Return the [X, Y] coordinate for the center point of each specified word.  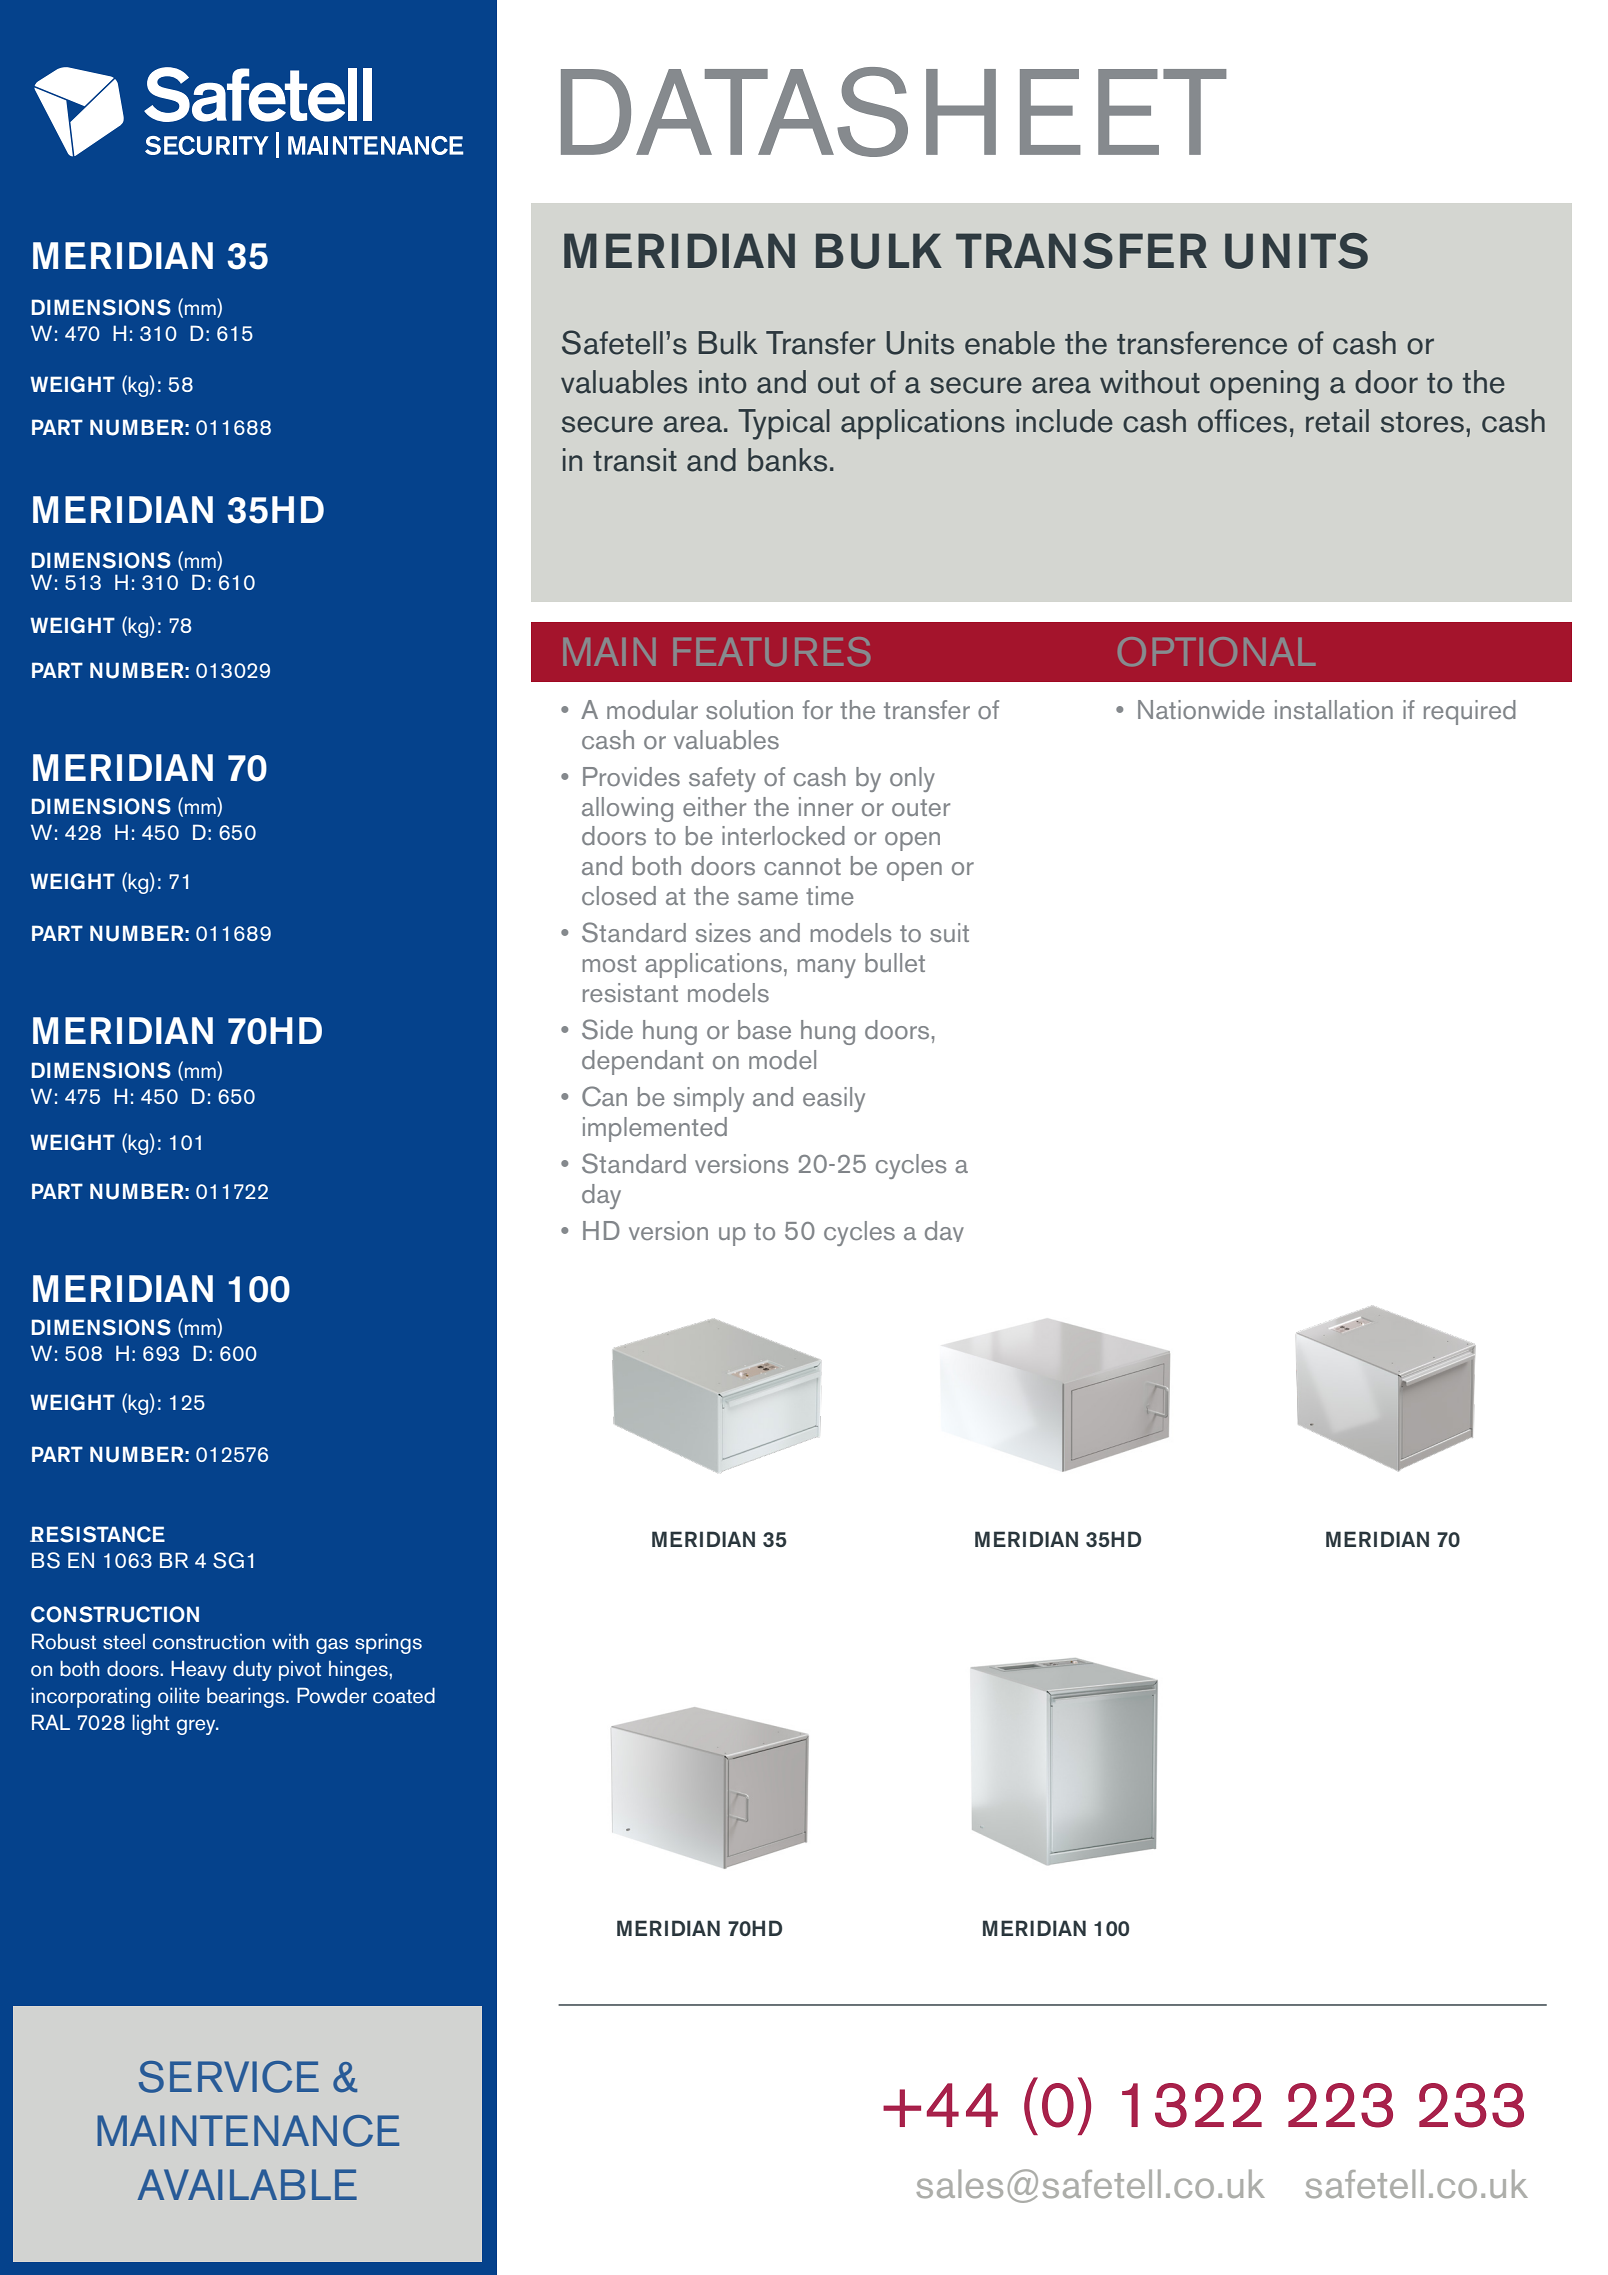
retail [1337, 421]
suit [949, 932]
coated [404, 1695]
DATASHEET [894, 112]
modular [652, 709]
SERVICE [229, 2077]
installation [1334, 710]
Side [607, 1029]
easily [834, 1099]
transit [635, 460]
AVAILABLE [247, 2184]
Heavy [199, 1670]
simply [709, 1099]
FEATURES [772, 651]
